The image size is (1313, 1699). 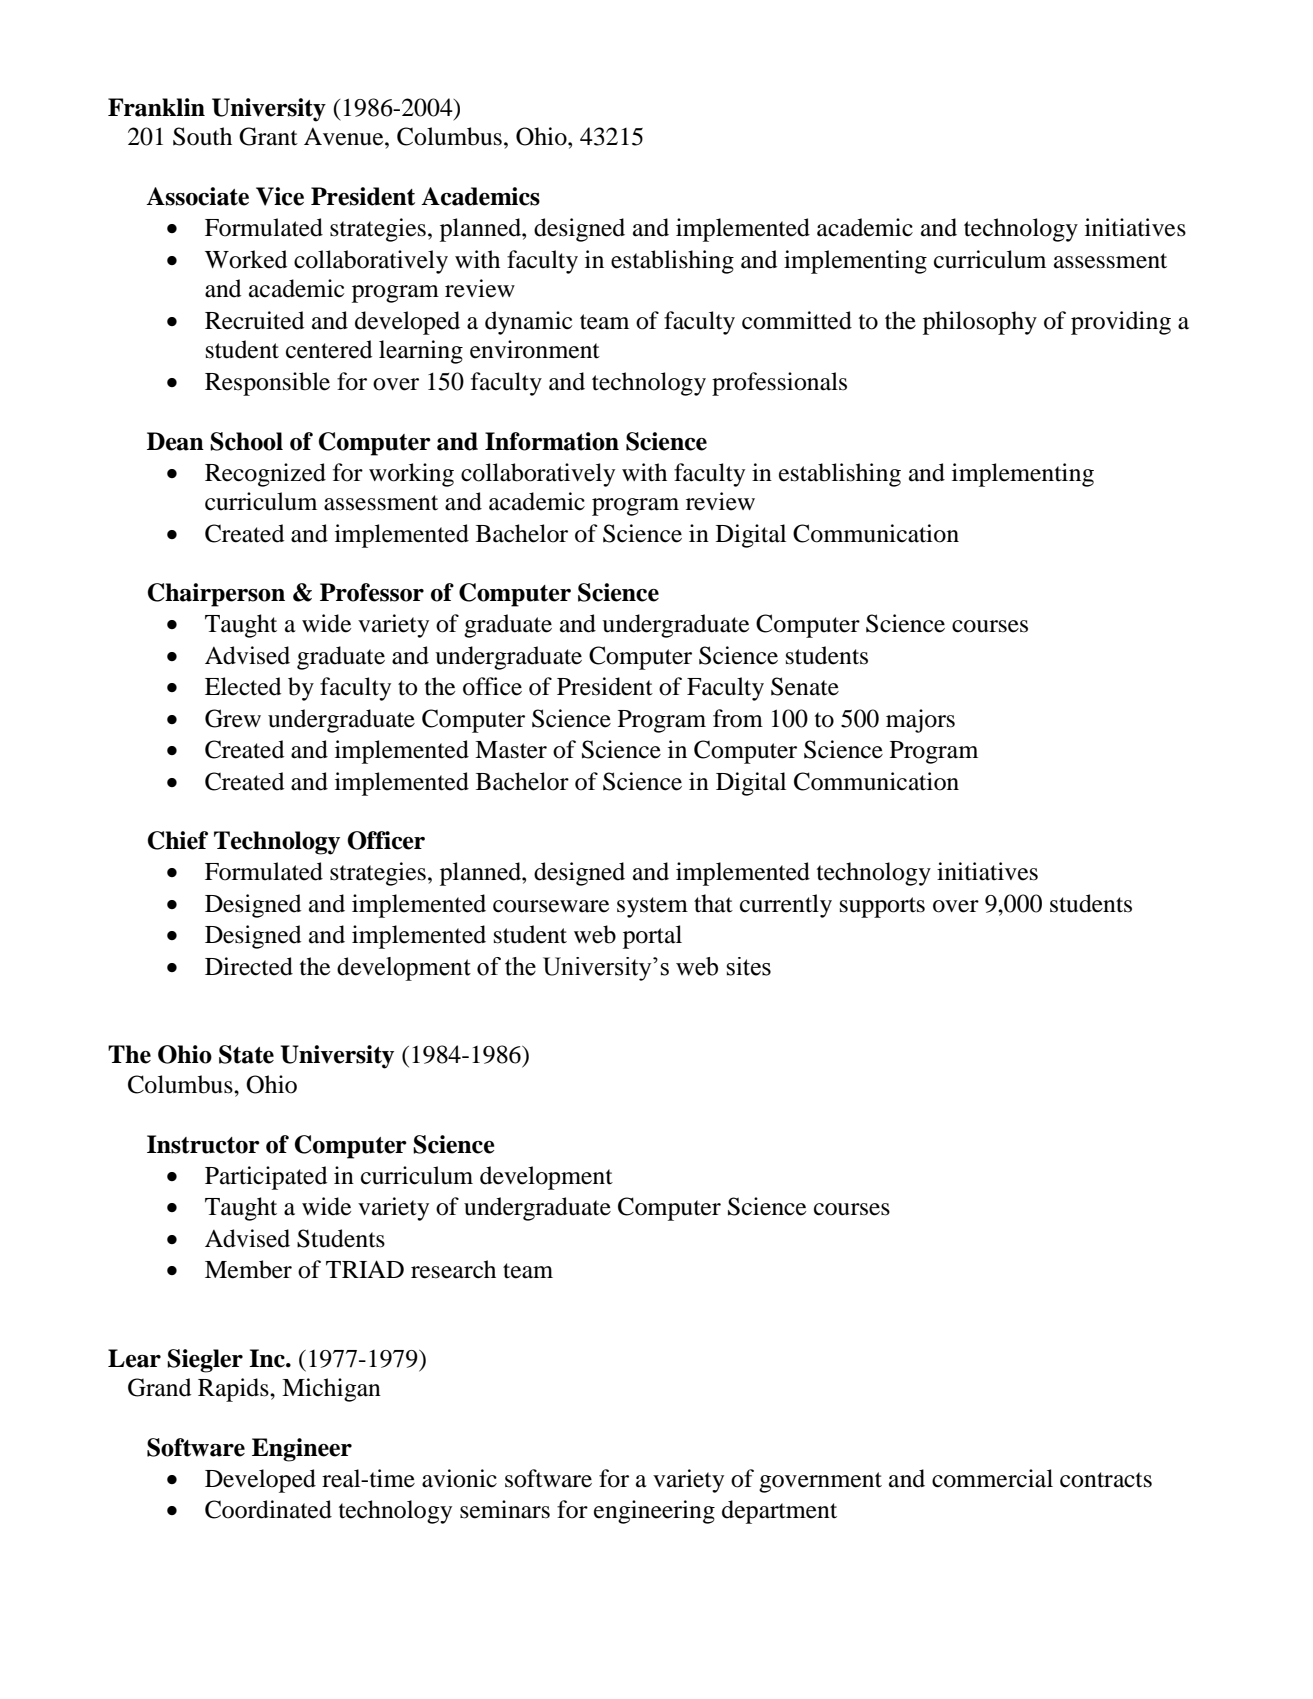 I want to click on Recognized, so click(x=265, y=475).
